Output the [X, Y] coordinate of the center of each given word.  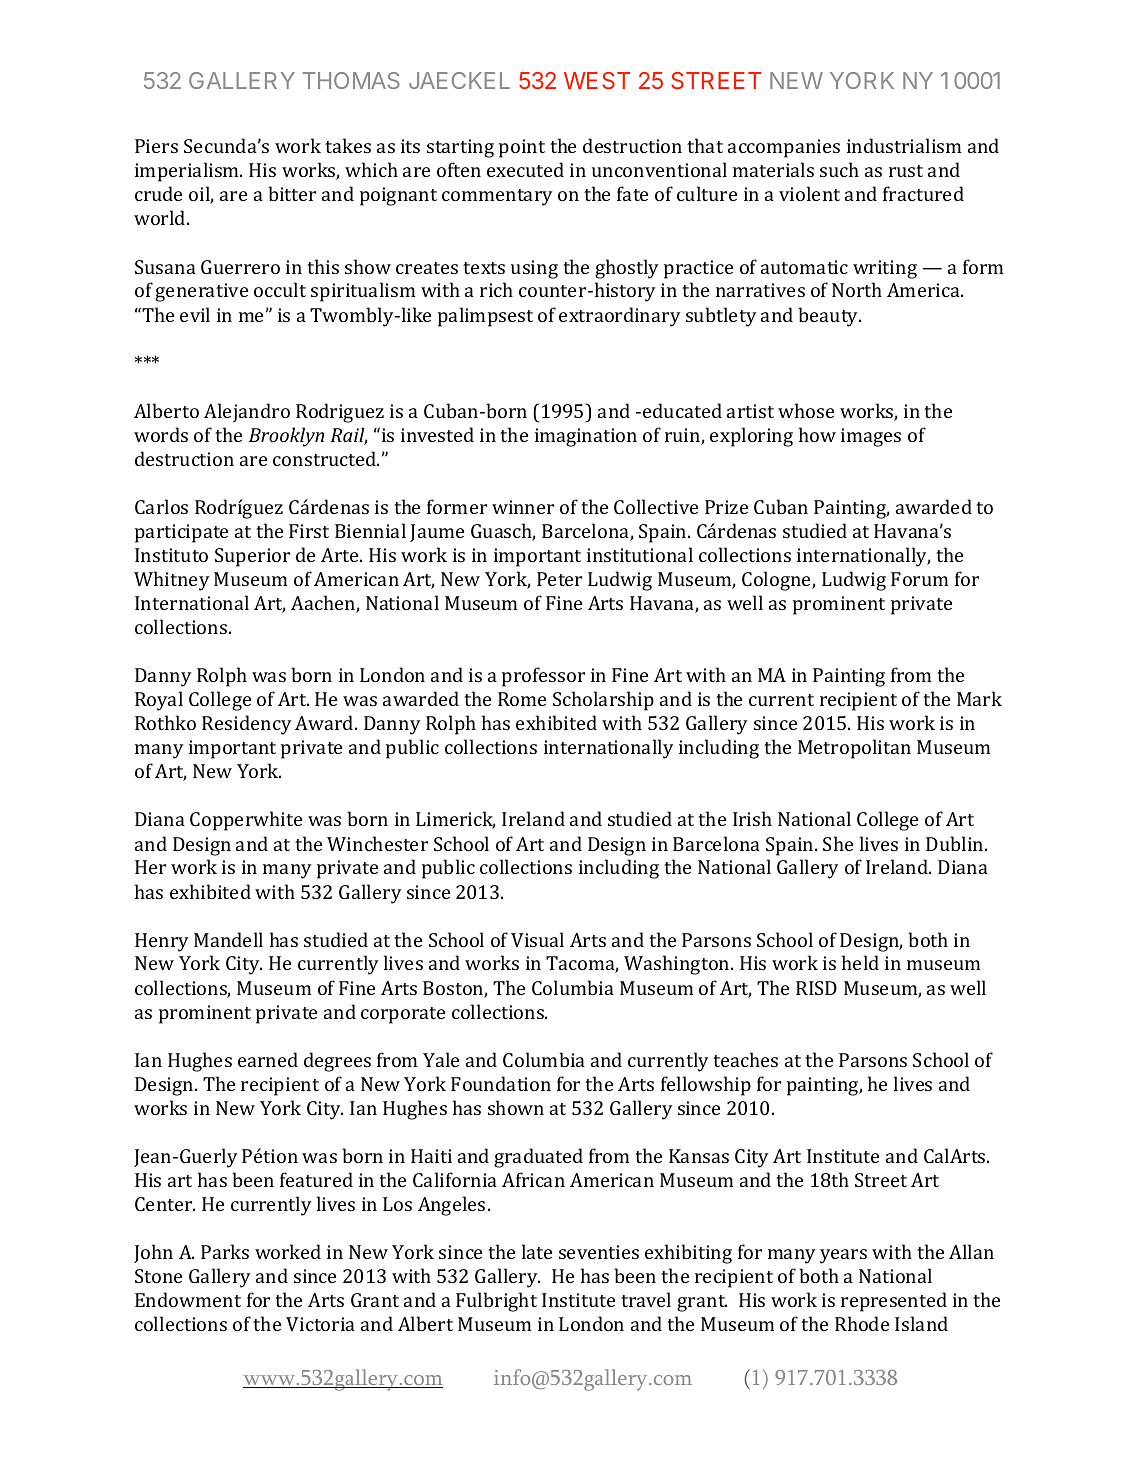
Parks [225, 1251]
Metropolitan [854, 749]
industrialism [904, 145]
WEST [597, 80]
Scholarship [603, 701]
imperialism [188, 172]
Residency [247, 725]
